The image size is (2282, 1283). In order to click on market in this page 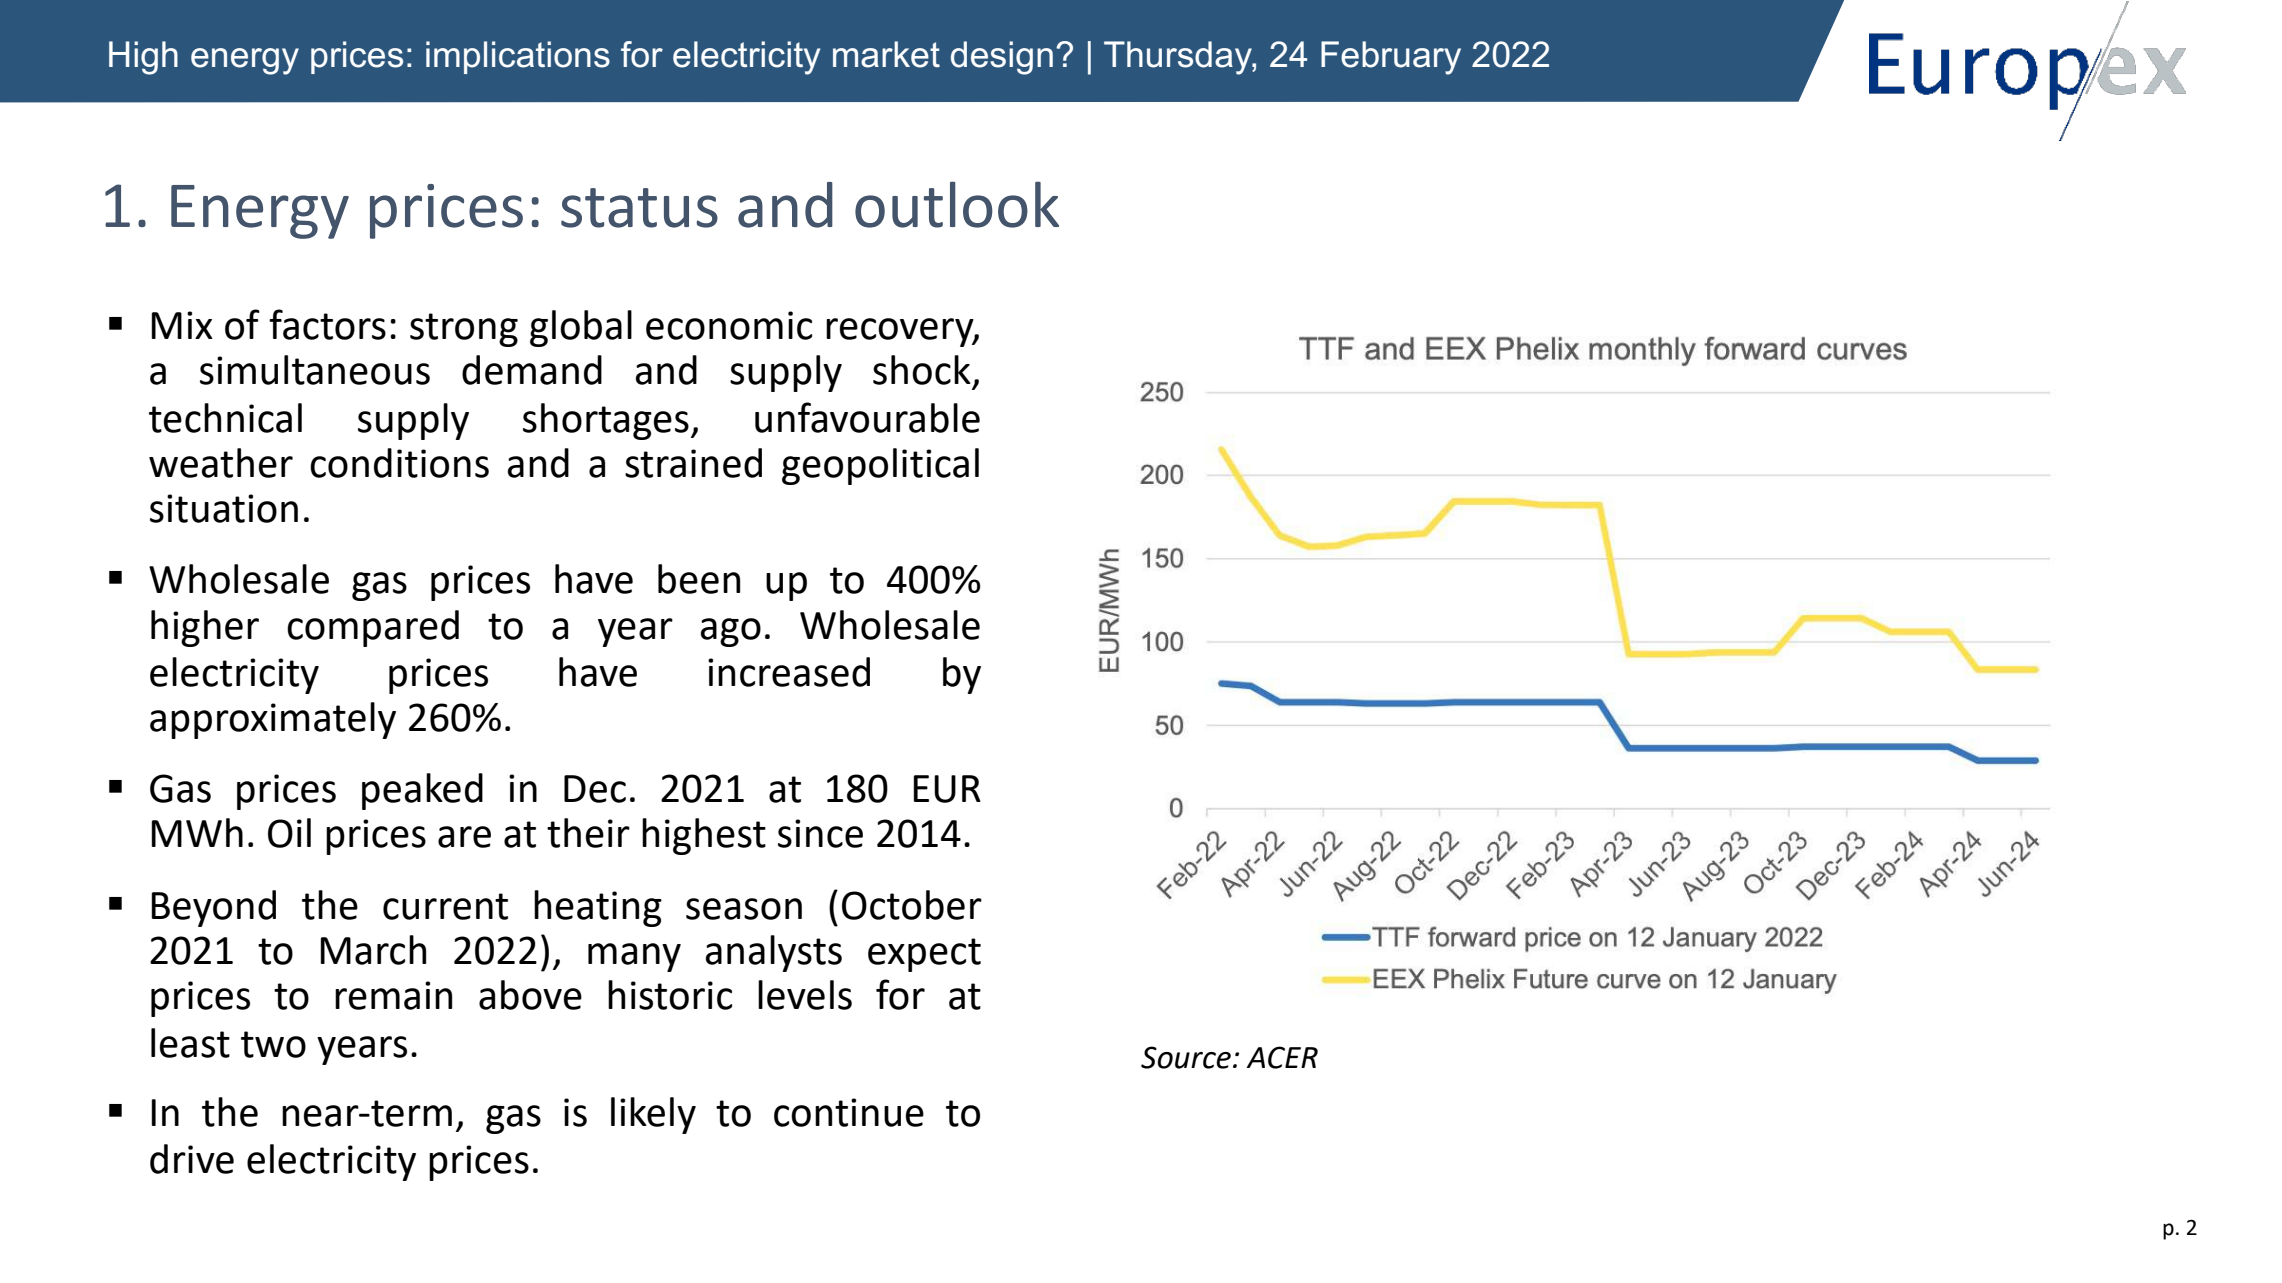, I will do `click(886, 54)`.
